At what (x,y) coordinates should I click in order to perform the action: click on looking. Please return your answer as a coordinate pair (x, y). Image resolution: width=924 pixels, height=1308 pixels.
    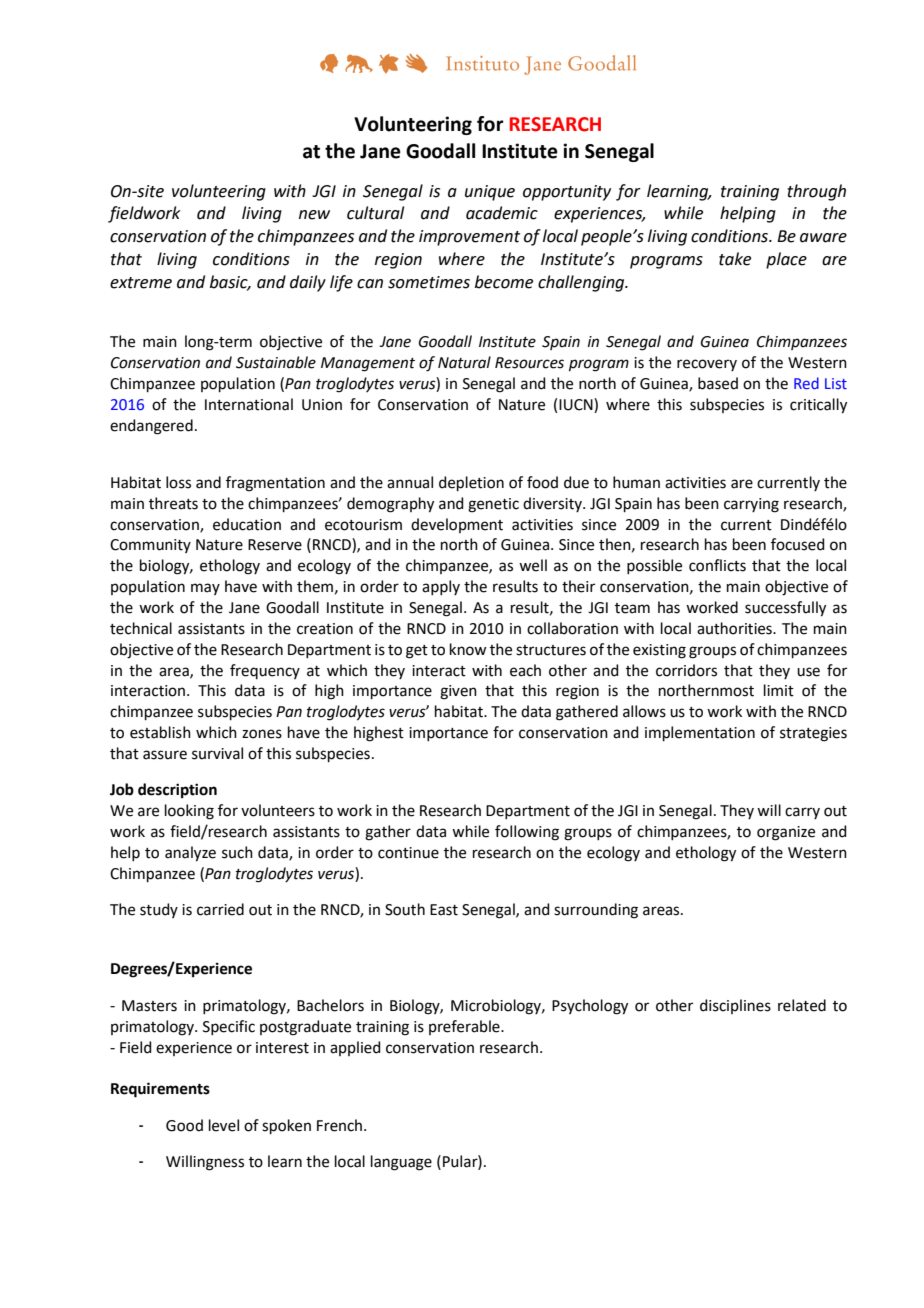
    Looking at the image, I should click on (189, 812).
